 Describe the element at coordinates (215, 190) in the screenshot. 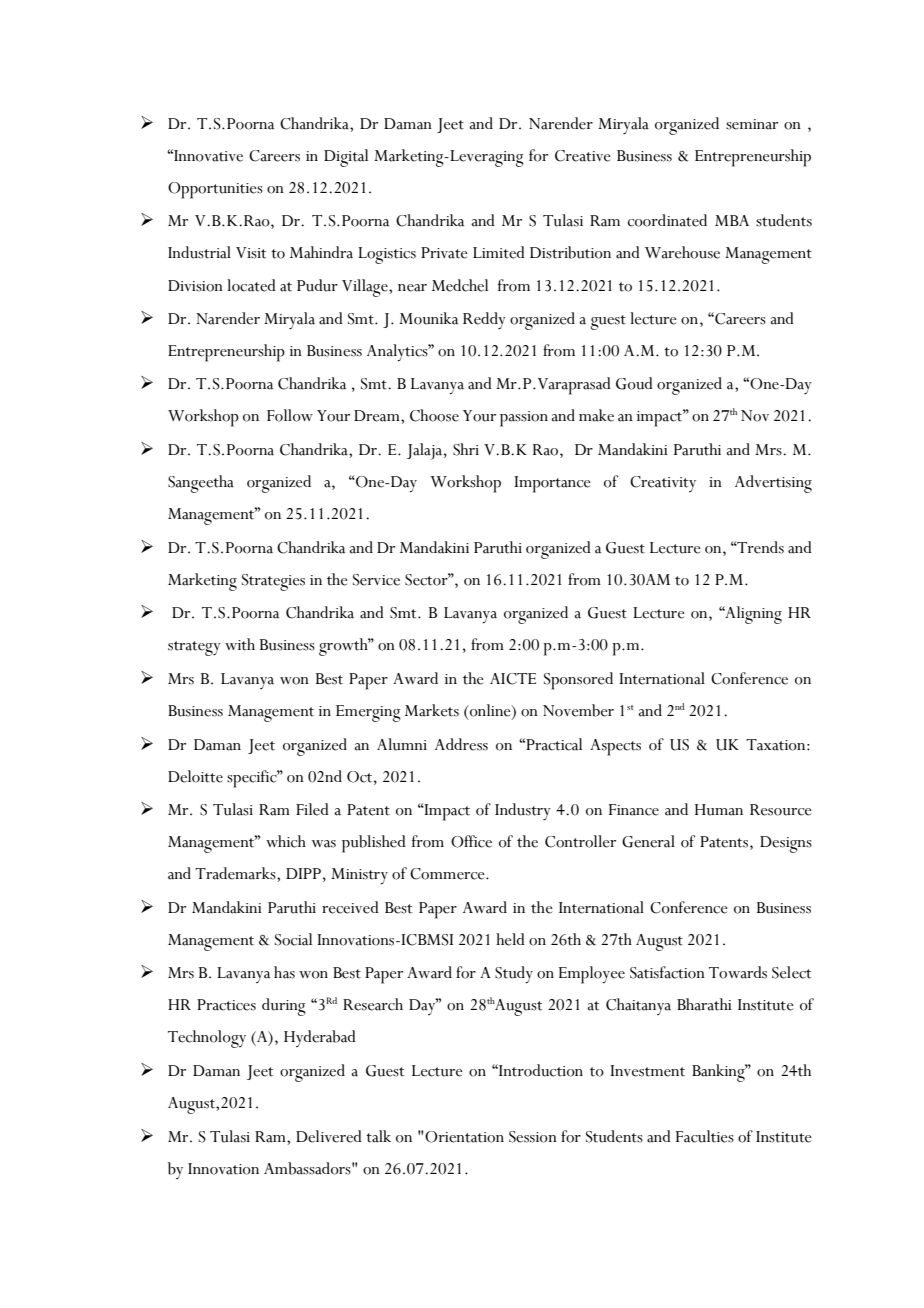

I see `Opportunities` at that location.
